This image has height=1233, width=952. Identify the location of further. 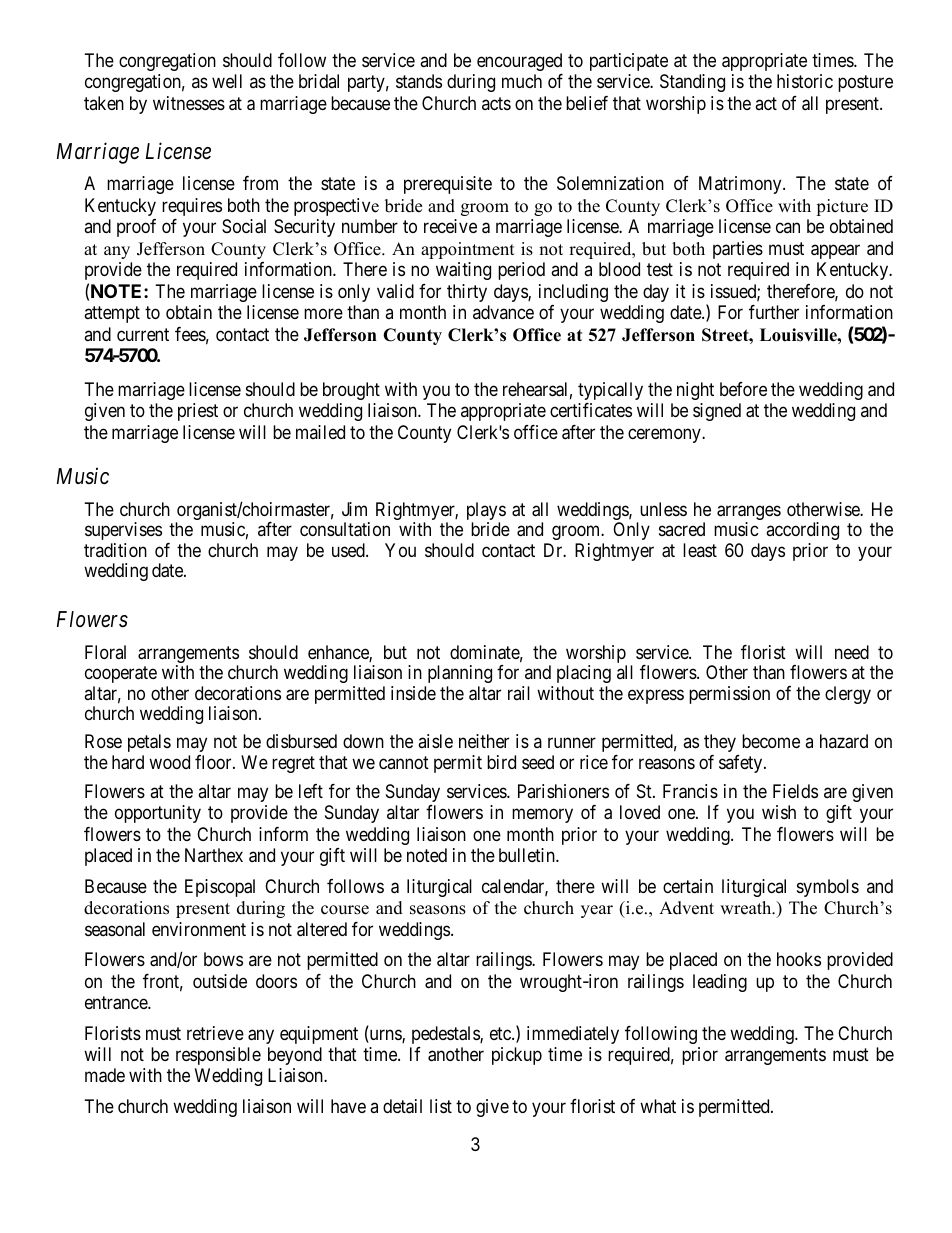
(774, 312).
